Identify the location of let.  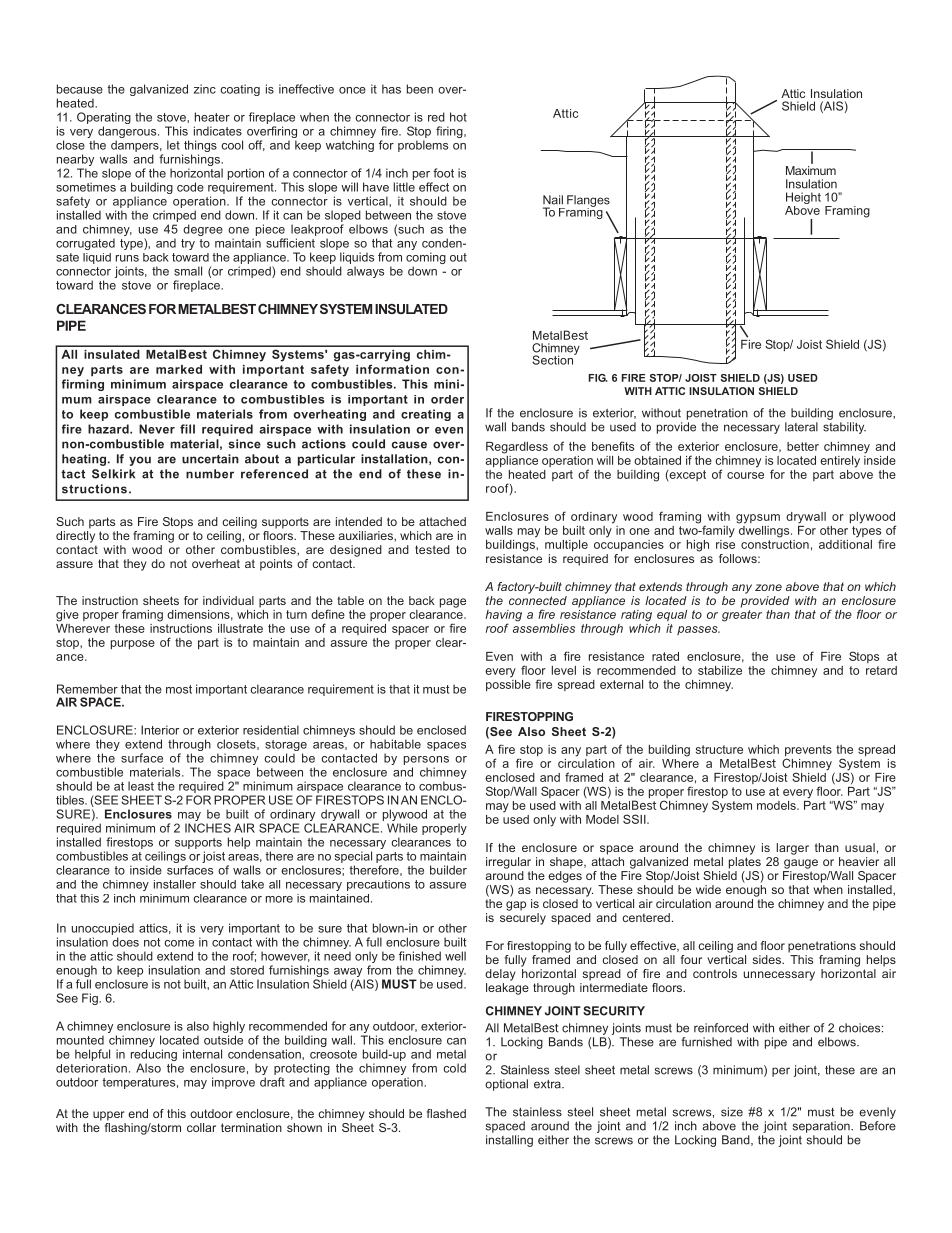
(173, 145).
